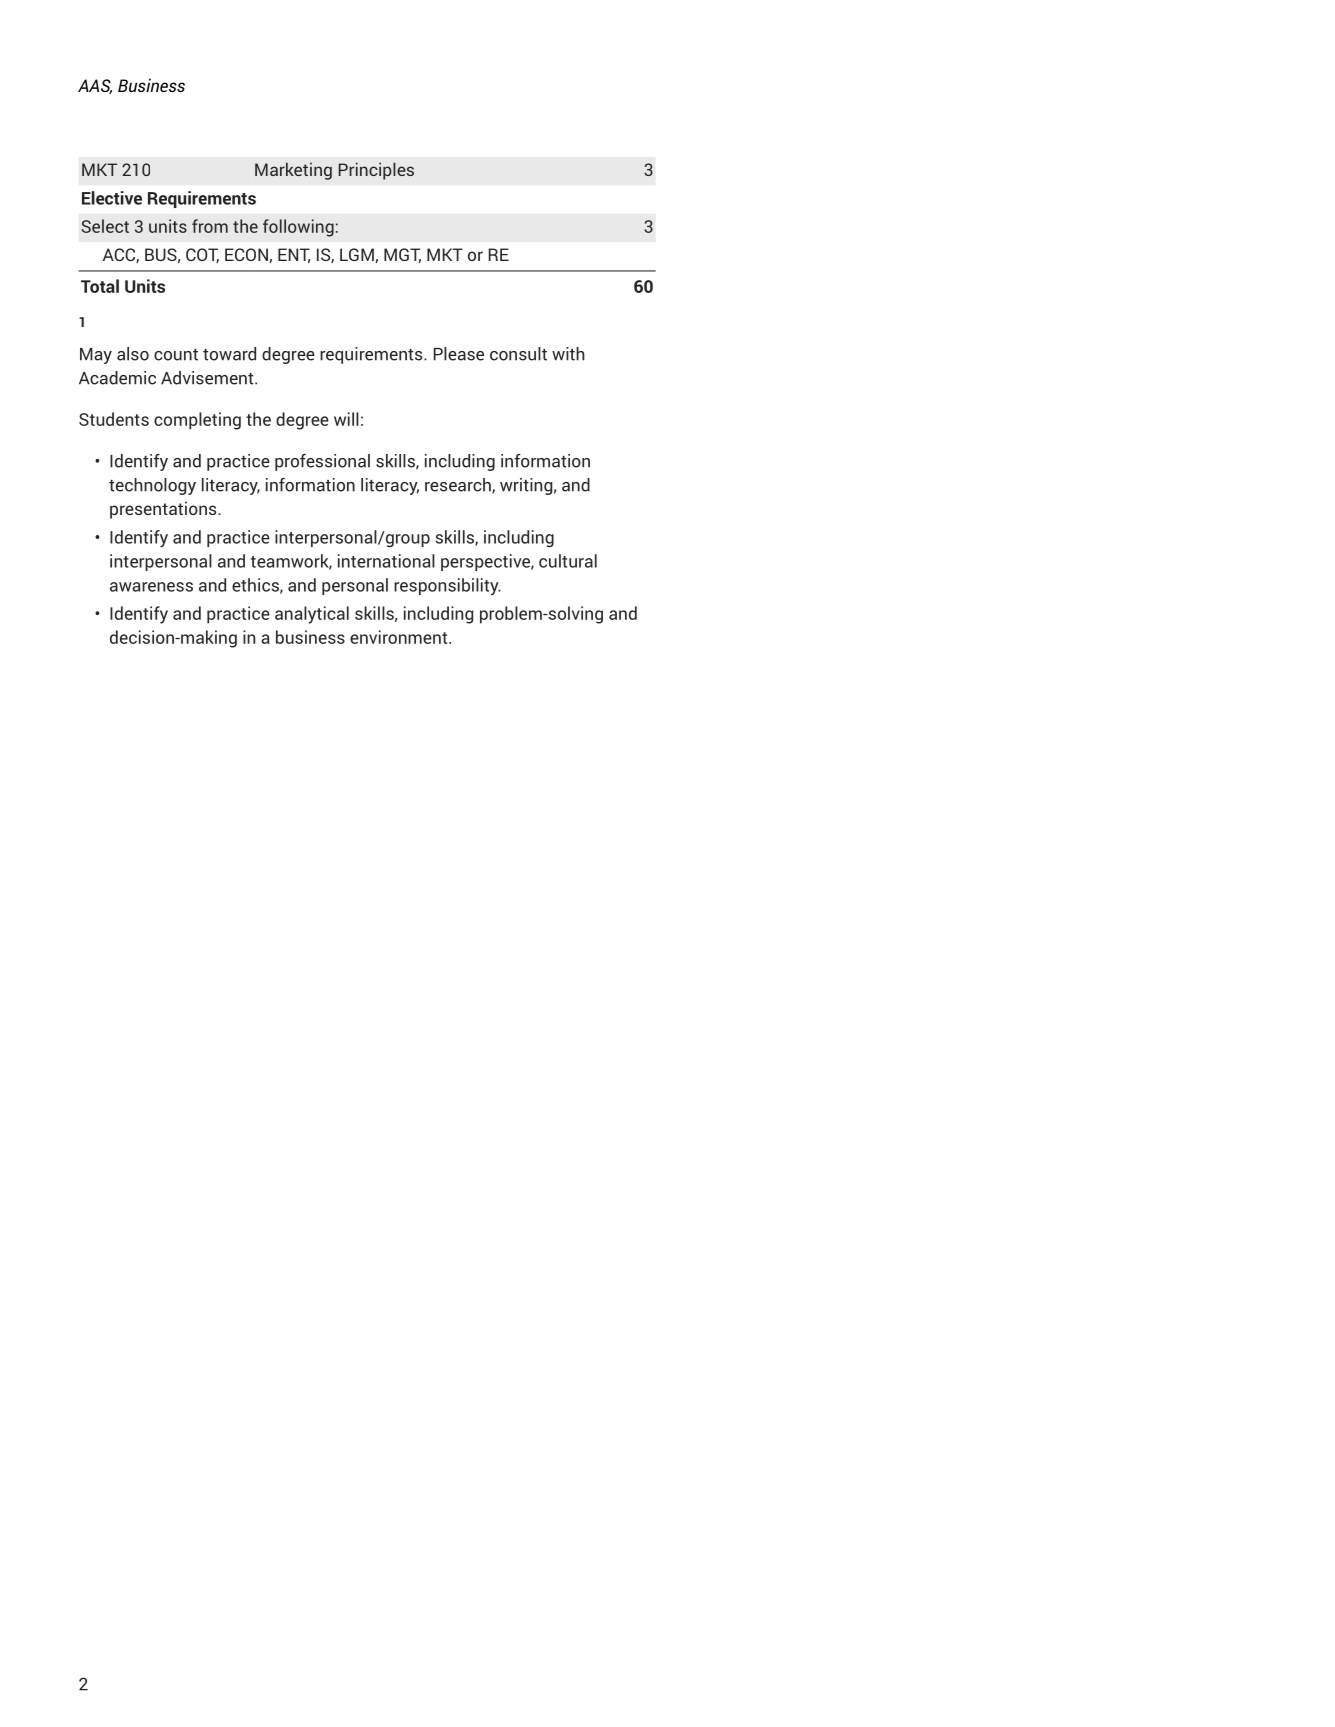  What do you see at coordinates (346, 419) in the screenshot?
I see `will` at bounding box center [346, 419].
